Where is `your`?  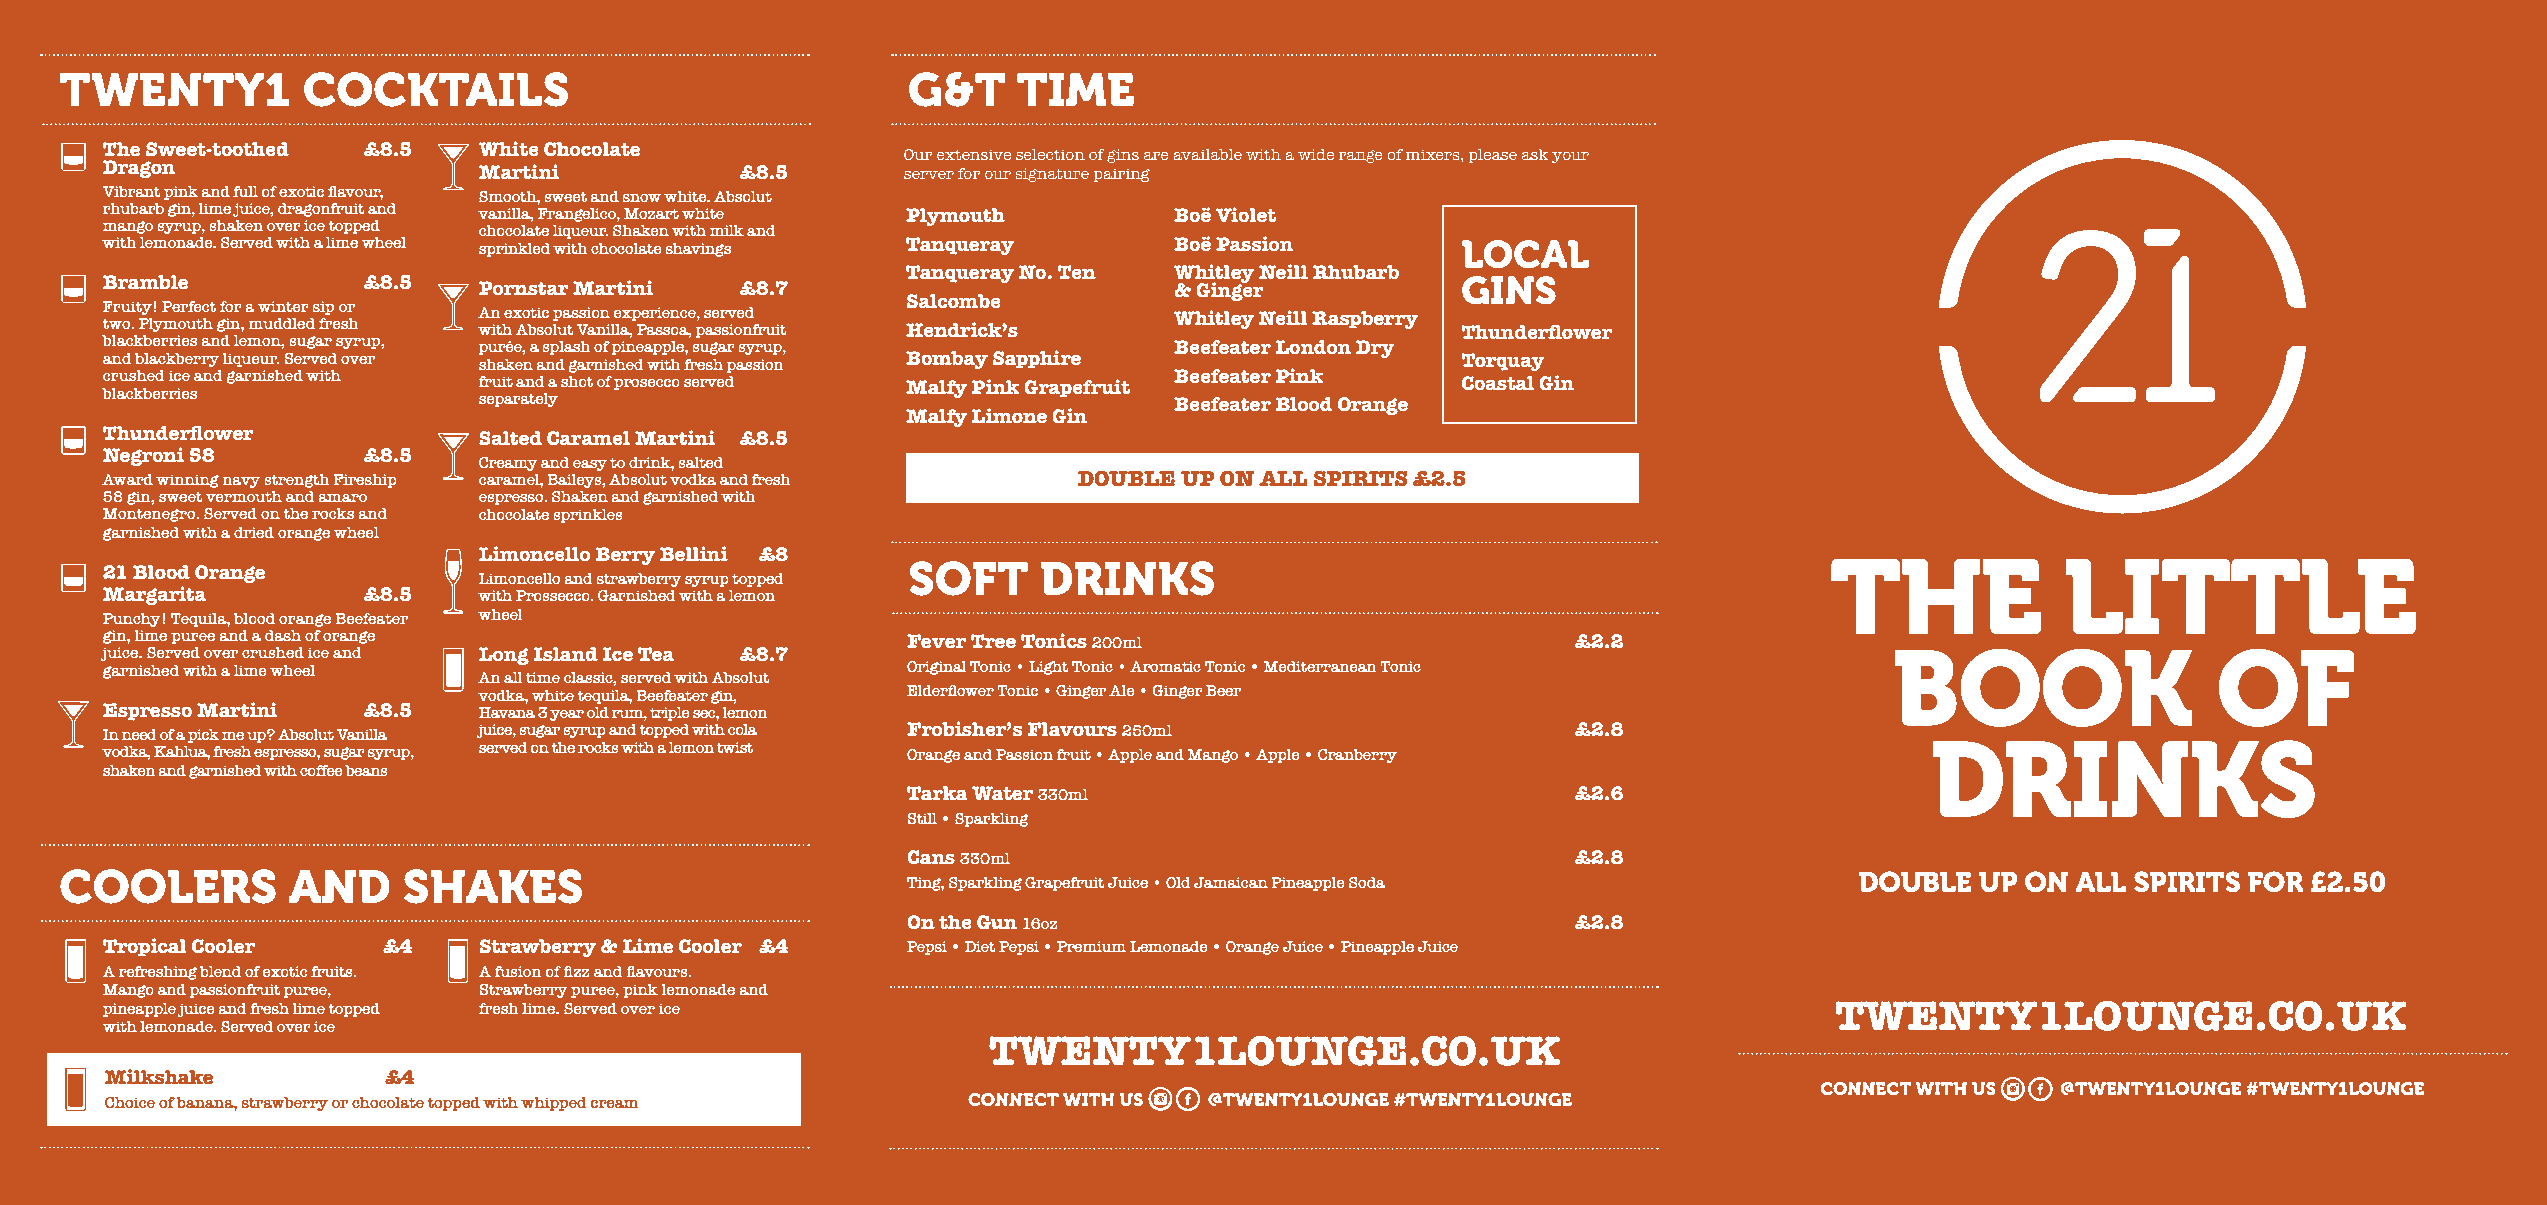 your is located at coordinates (1570, 157).
